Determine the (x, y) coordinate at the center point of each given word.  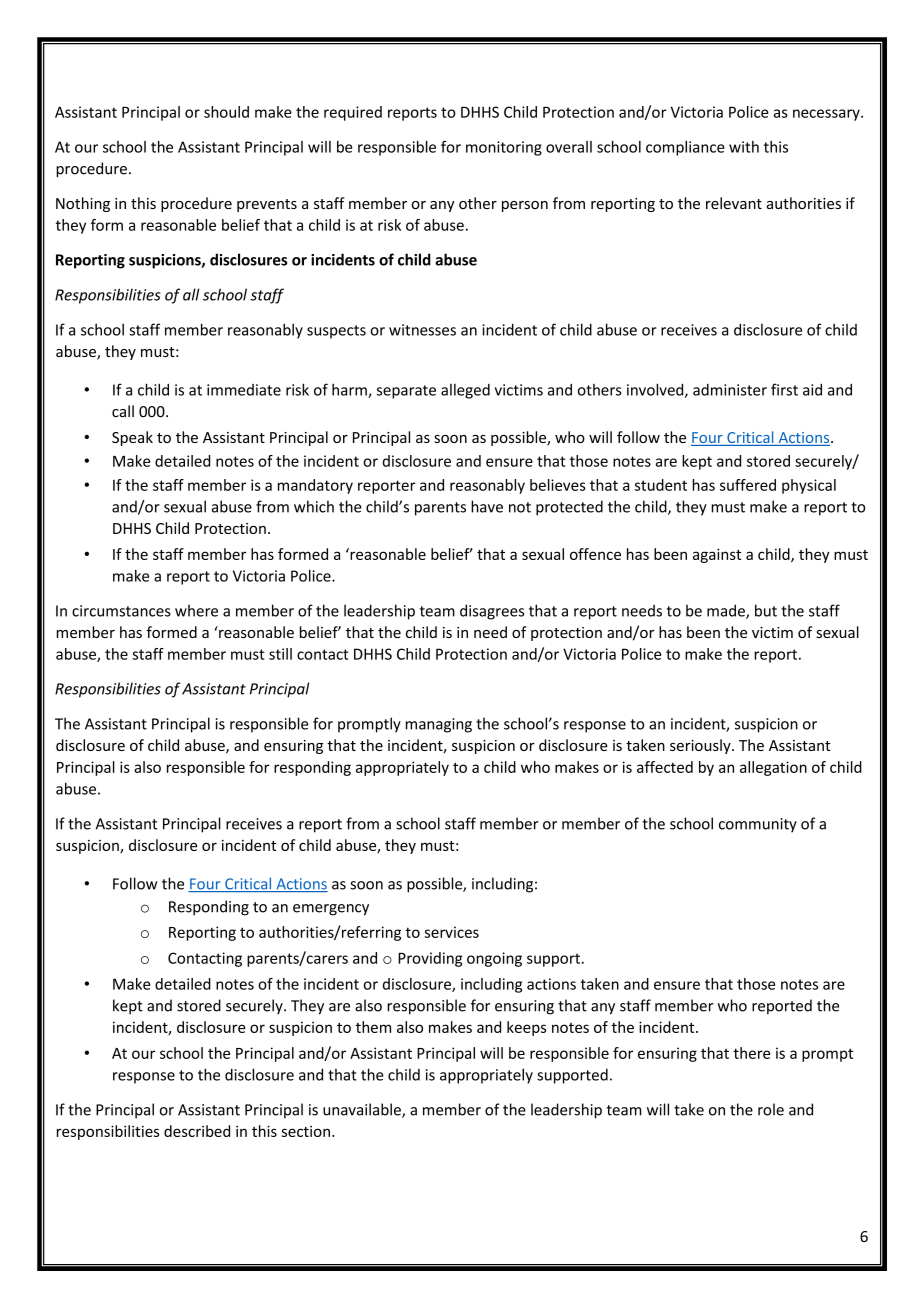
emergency (331, 910)
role (771, 1109)
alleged (465, 391)
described (197, 1131)
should (226, 112)
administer (730, 390)
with (744, 147)
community (758, 825)
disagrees (492, 612)
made (727, 611)
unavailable (363, 1110)
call (123, 411)
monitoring (504, 148)
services (452, 932)
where (196, 610)
